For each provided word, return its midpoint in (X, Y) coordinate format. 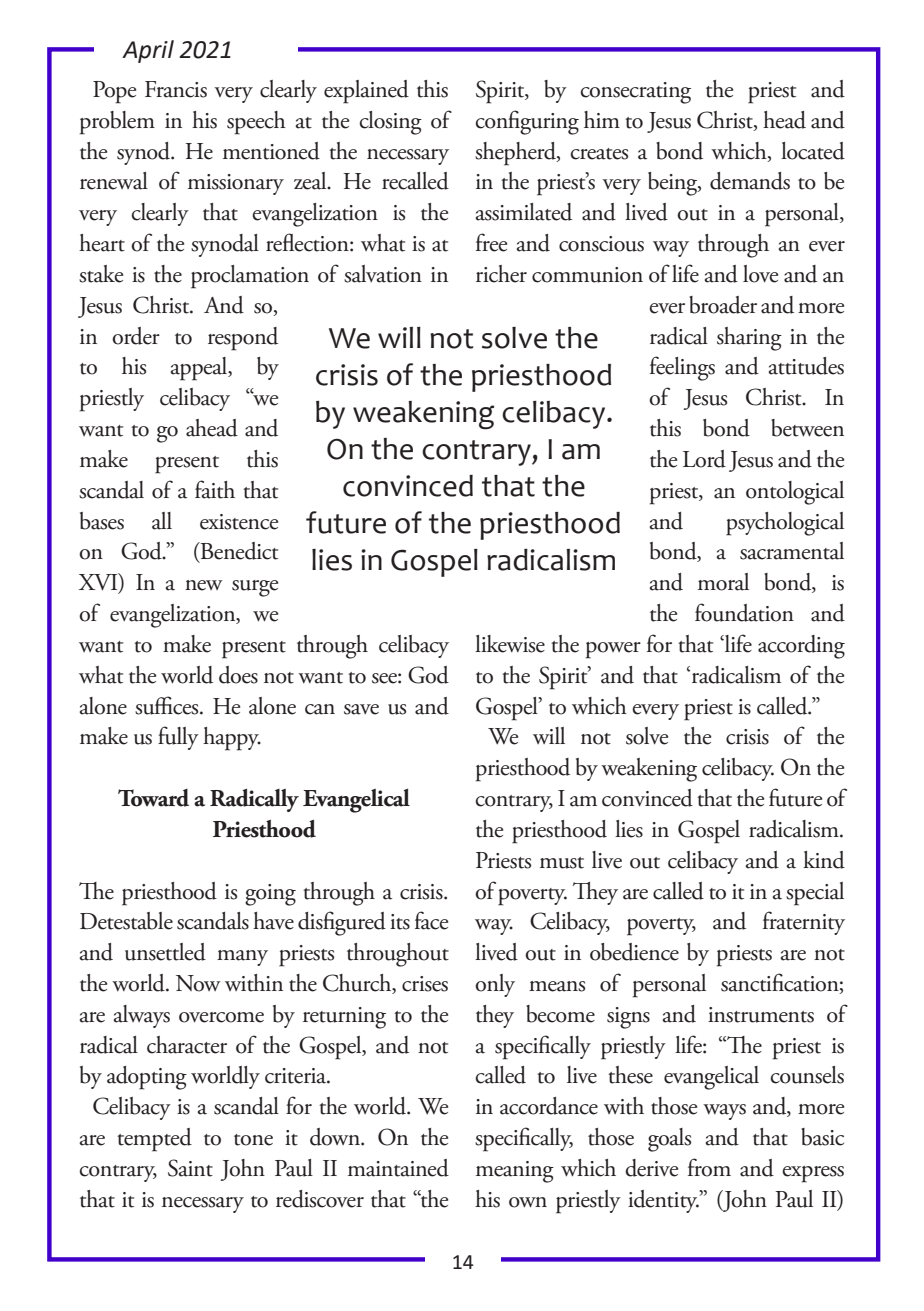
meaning (515, 1172)
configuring (527, 122)
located (813, 151)
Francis (176, 89)
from (709, 1167)
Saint (190, 1168)
